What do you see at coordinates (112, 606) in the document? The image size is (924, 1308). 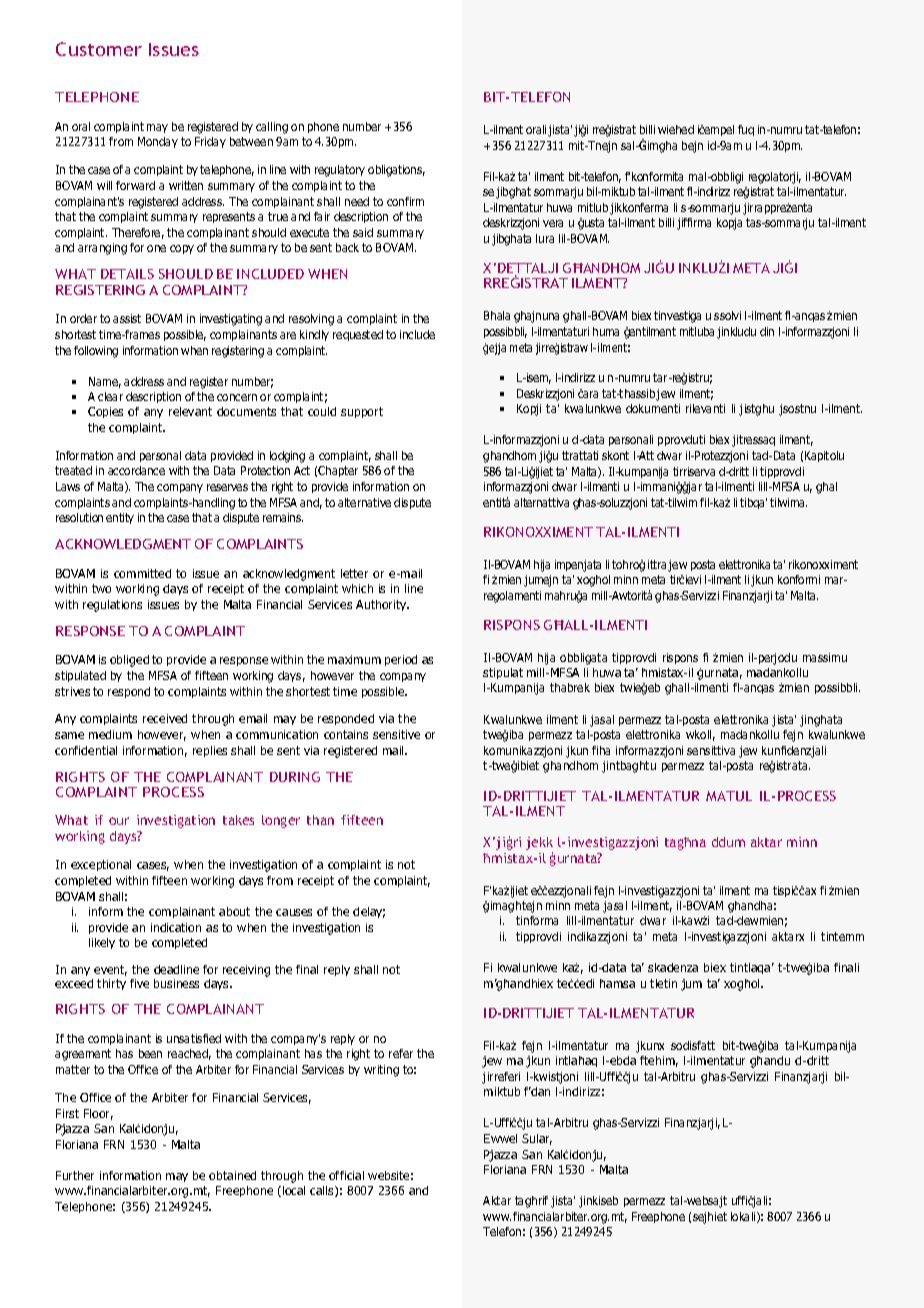 I see `regulations` at bounding box center [112, 606].
